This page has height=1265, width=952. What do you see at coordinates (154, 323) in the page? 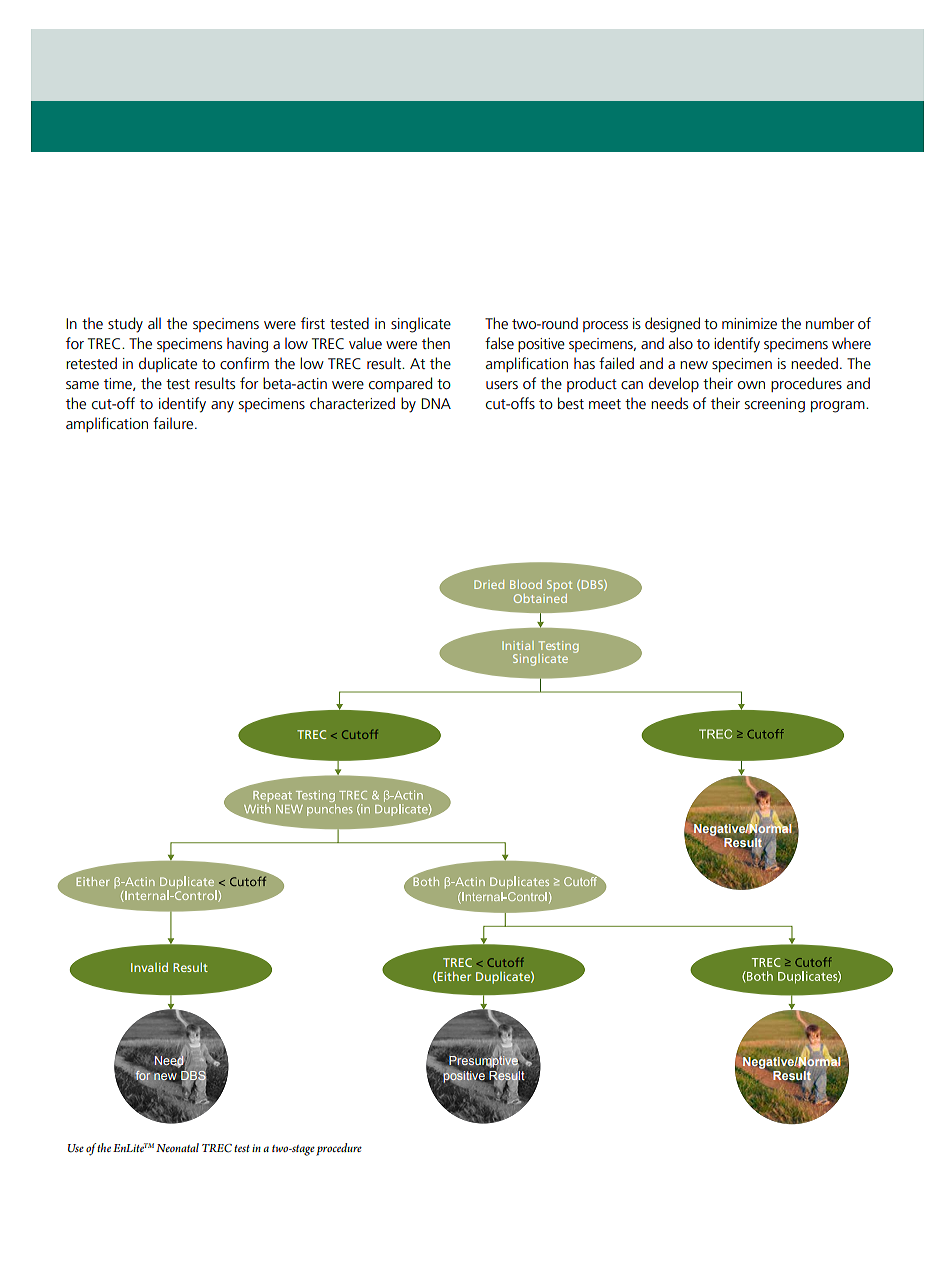
I see `all` at bounding box center [154, 323].
